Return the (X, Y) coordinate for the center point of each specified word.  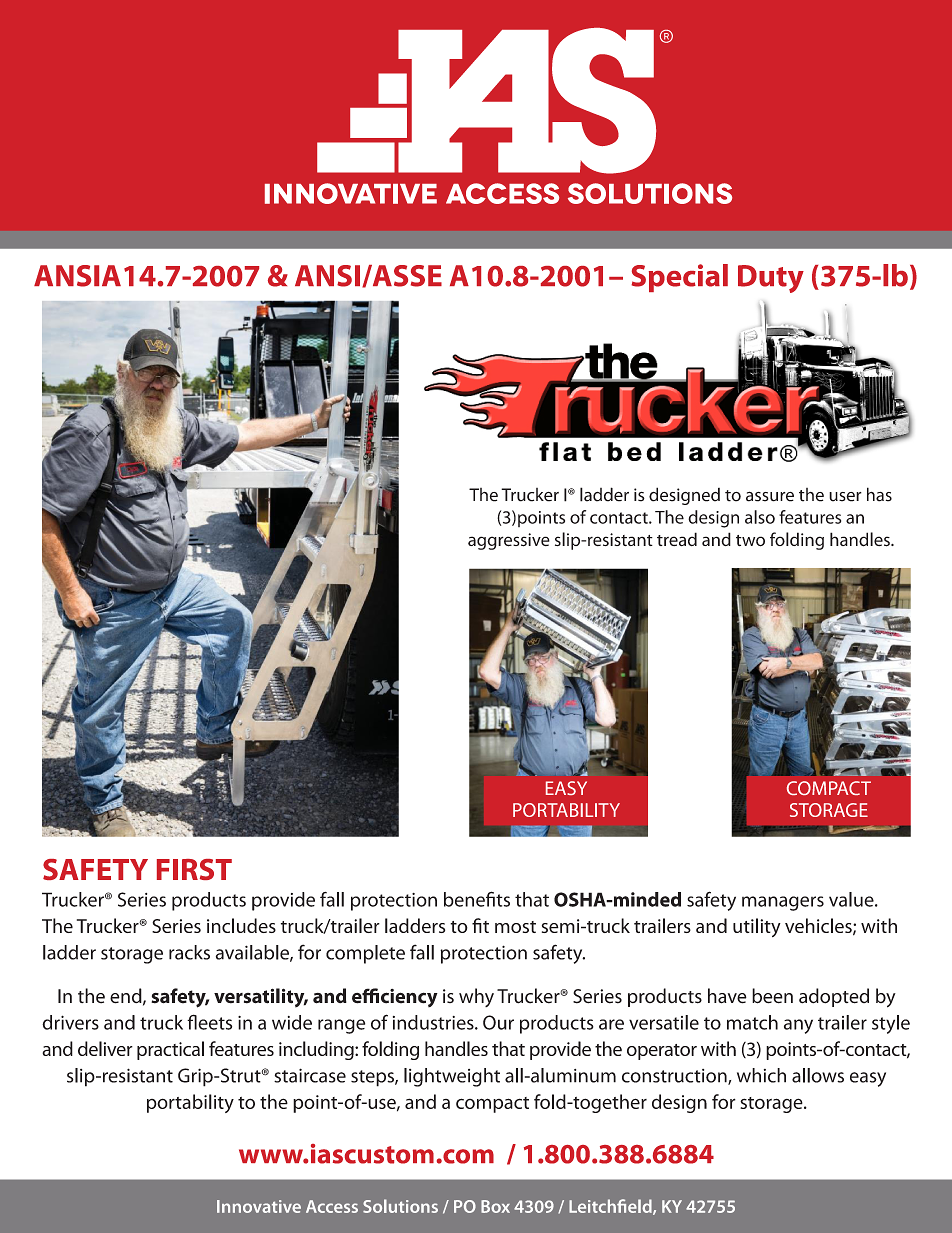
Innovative (259, 1206)
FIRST (194, 869)
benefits (477, 899)
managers (783, 903)
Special (679, 278)
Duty (771, 279)
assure (770, 496)
